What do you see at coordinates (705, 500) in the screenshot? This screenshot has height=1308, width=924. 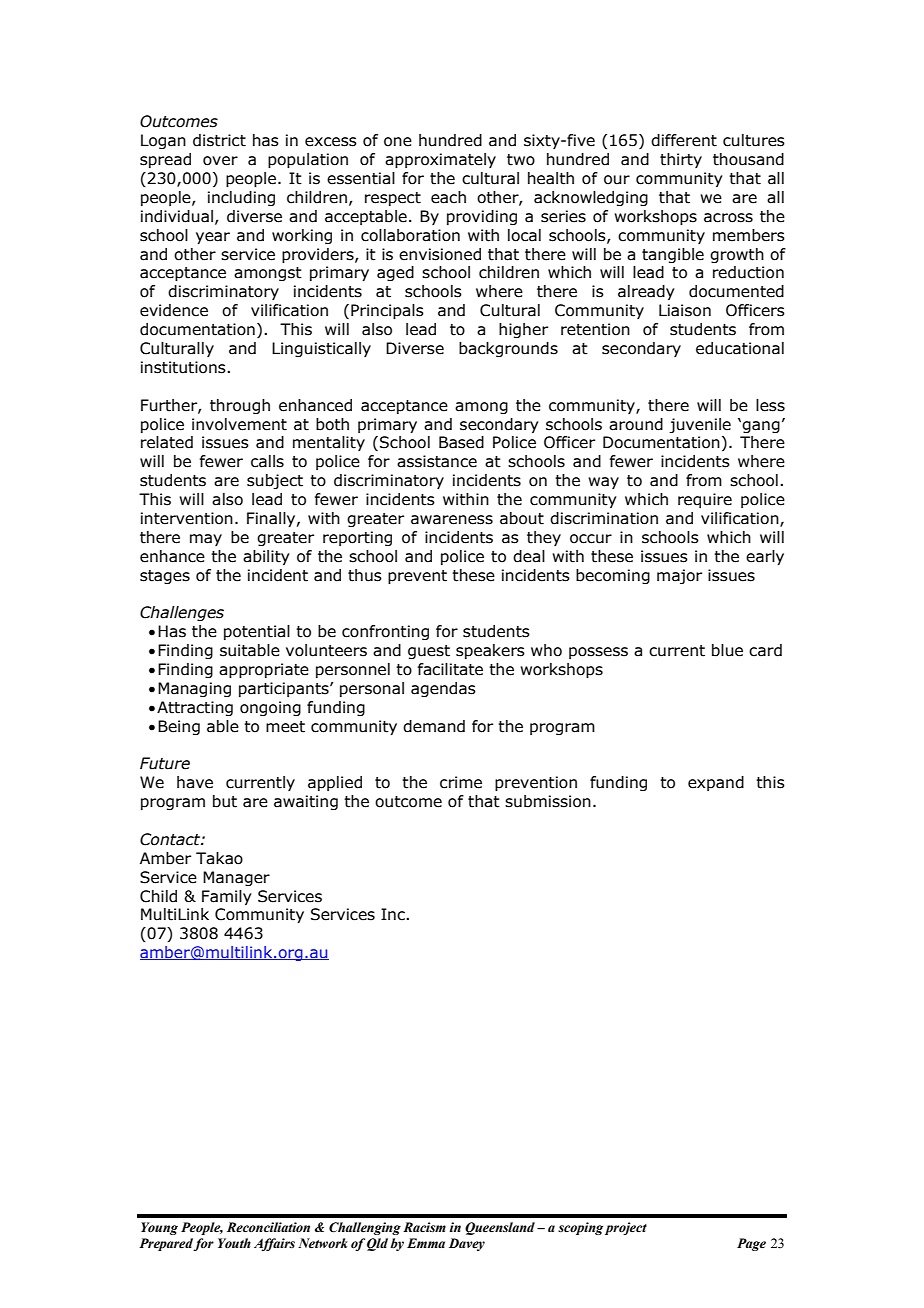 I see `require` at bounding box center [705, 500].
